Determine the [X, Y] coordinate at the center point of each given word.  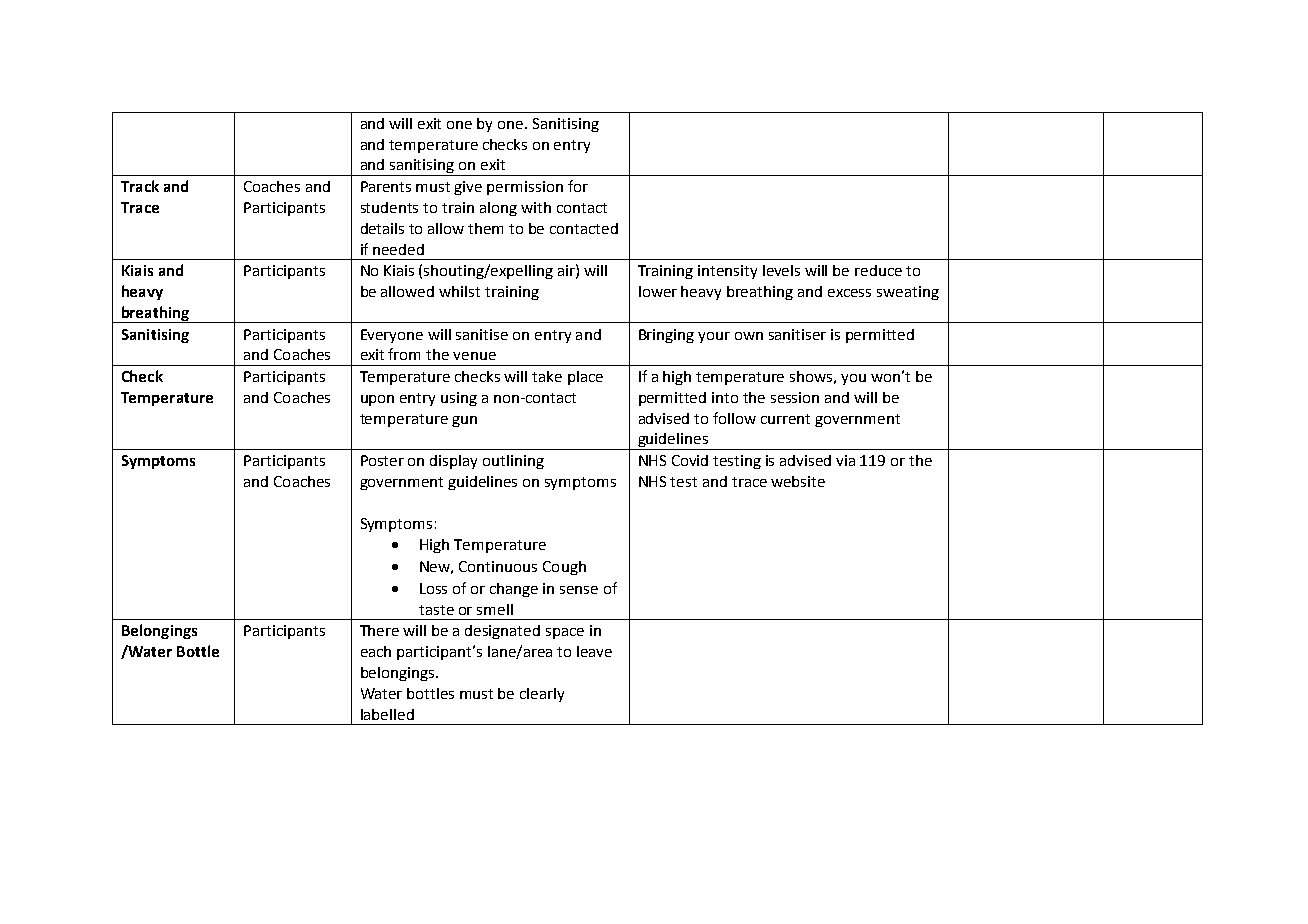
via [845, 460]
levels [781, 270]
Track [140, 186]
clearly [542, 695]
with [536, 207]
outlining [513, 462]
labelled [387, 714]
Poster [382, 460]
